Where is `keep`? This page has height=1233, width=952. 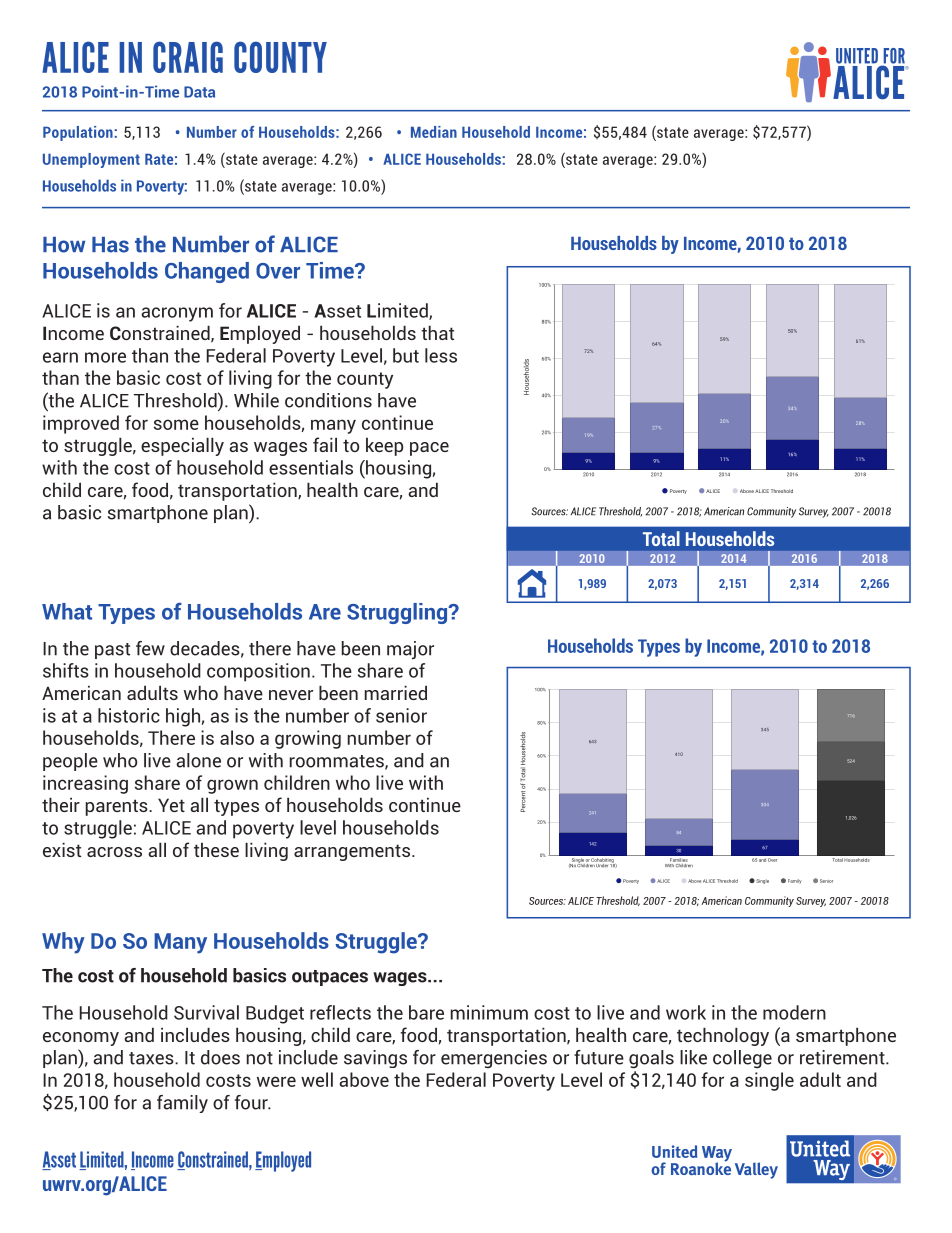 keep is located at coordinates (384, 446).
